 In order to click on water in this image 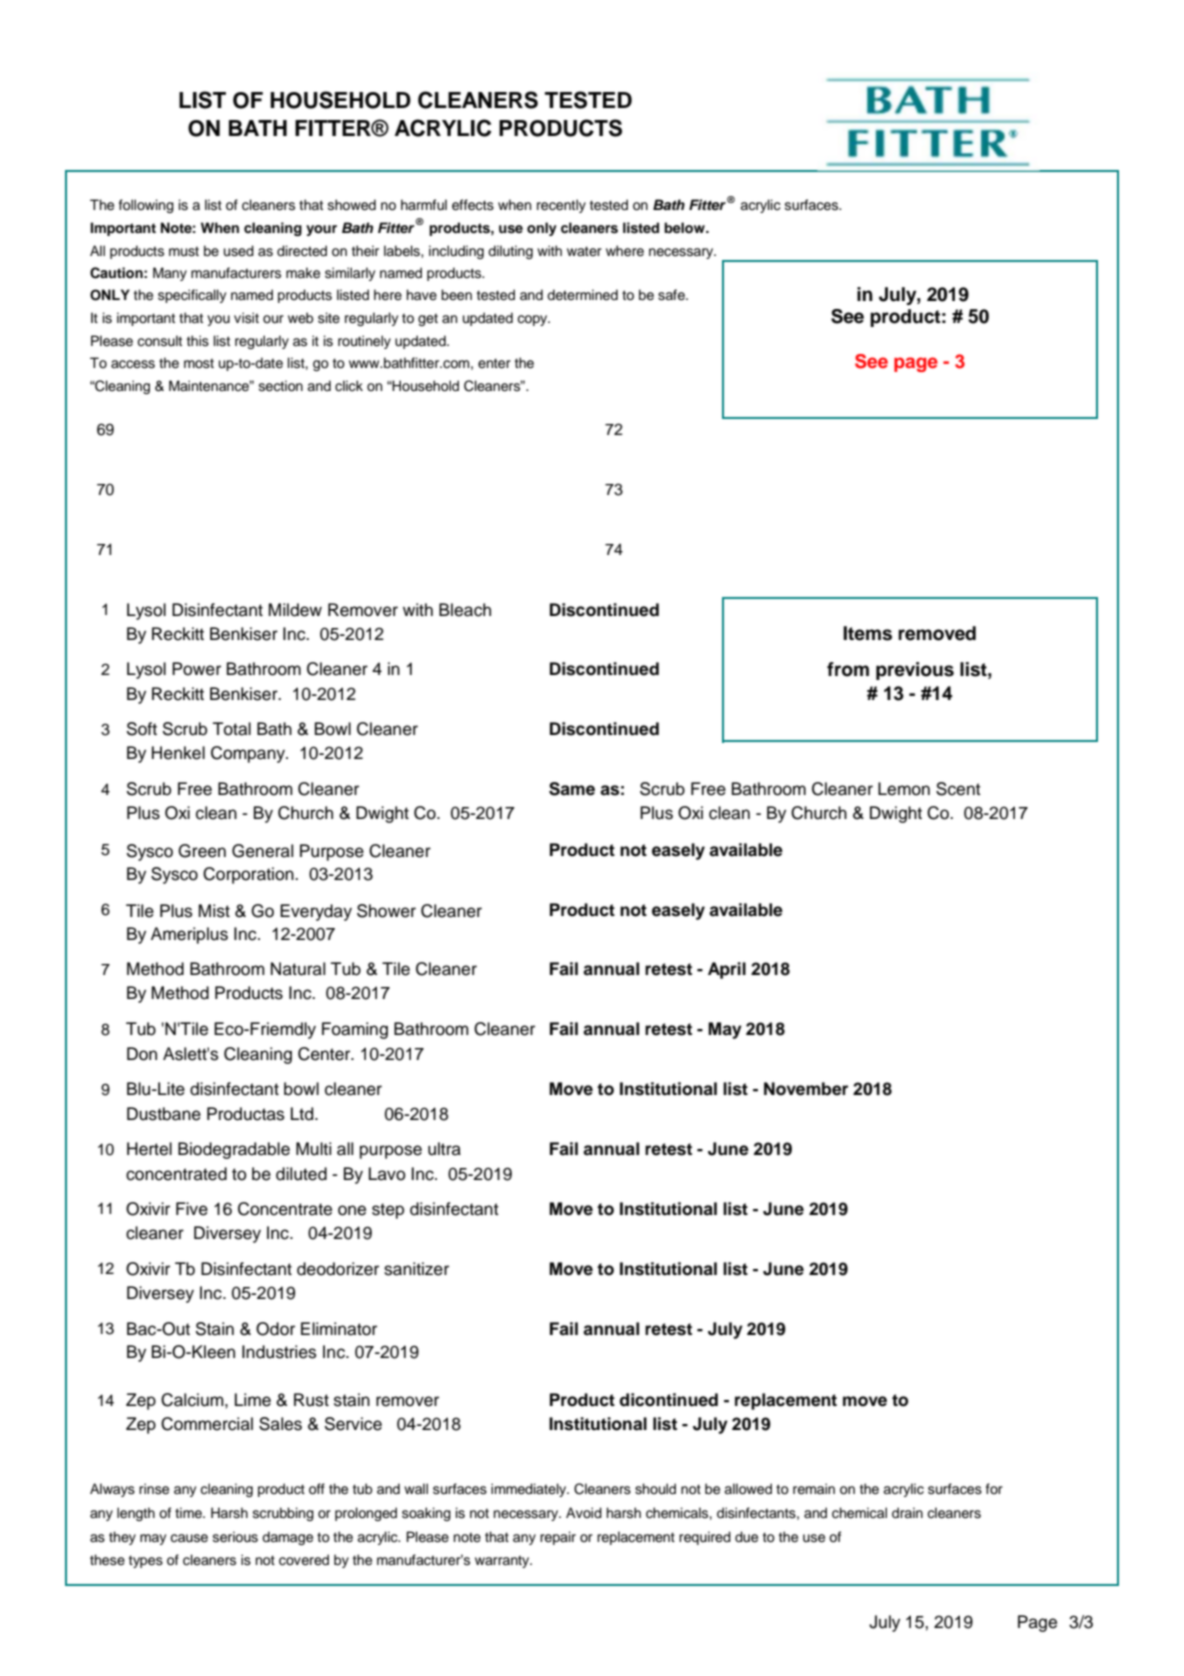, I will do `click(584, 251)`.
